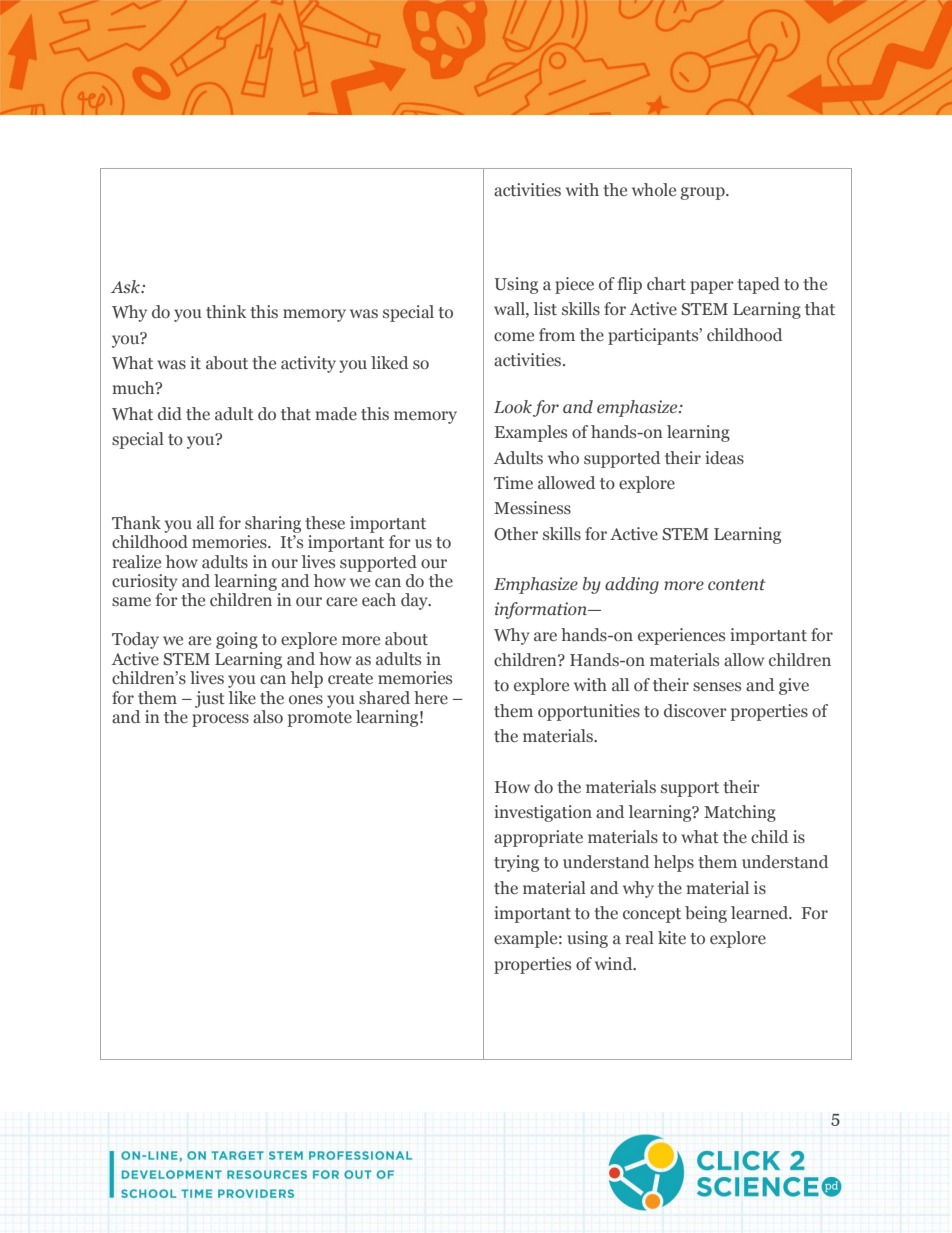  Describe the element at coordinates (672, 938) in the screenshot. I see `kite` at that location.
